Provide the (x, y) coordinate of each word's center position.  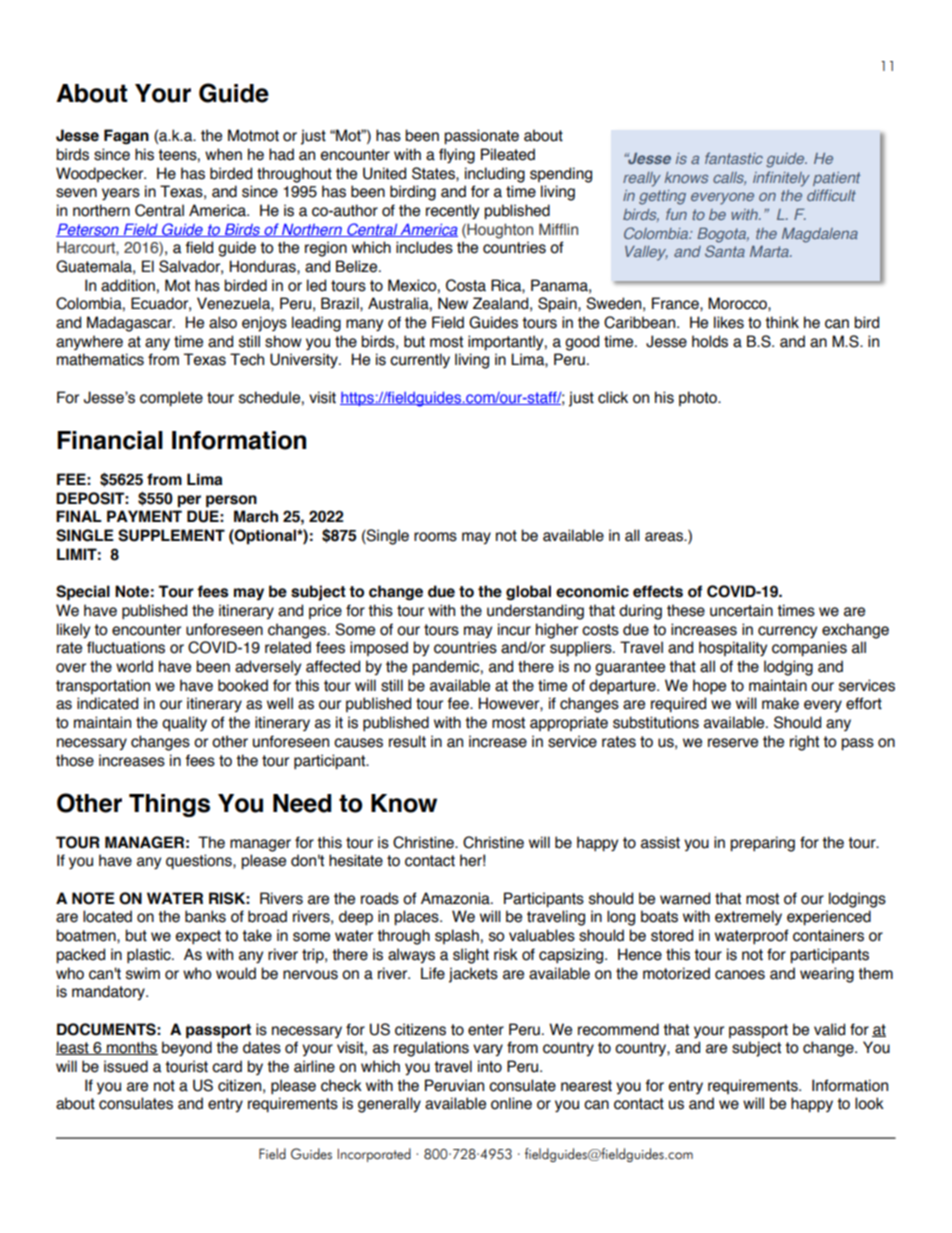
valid (829, 1029)
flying (457, 156)
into (490, 1066)
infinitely (781, 179)
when (223, 154)
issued (126, 1066)
